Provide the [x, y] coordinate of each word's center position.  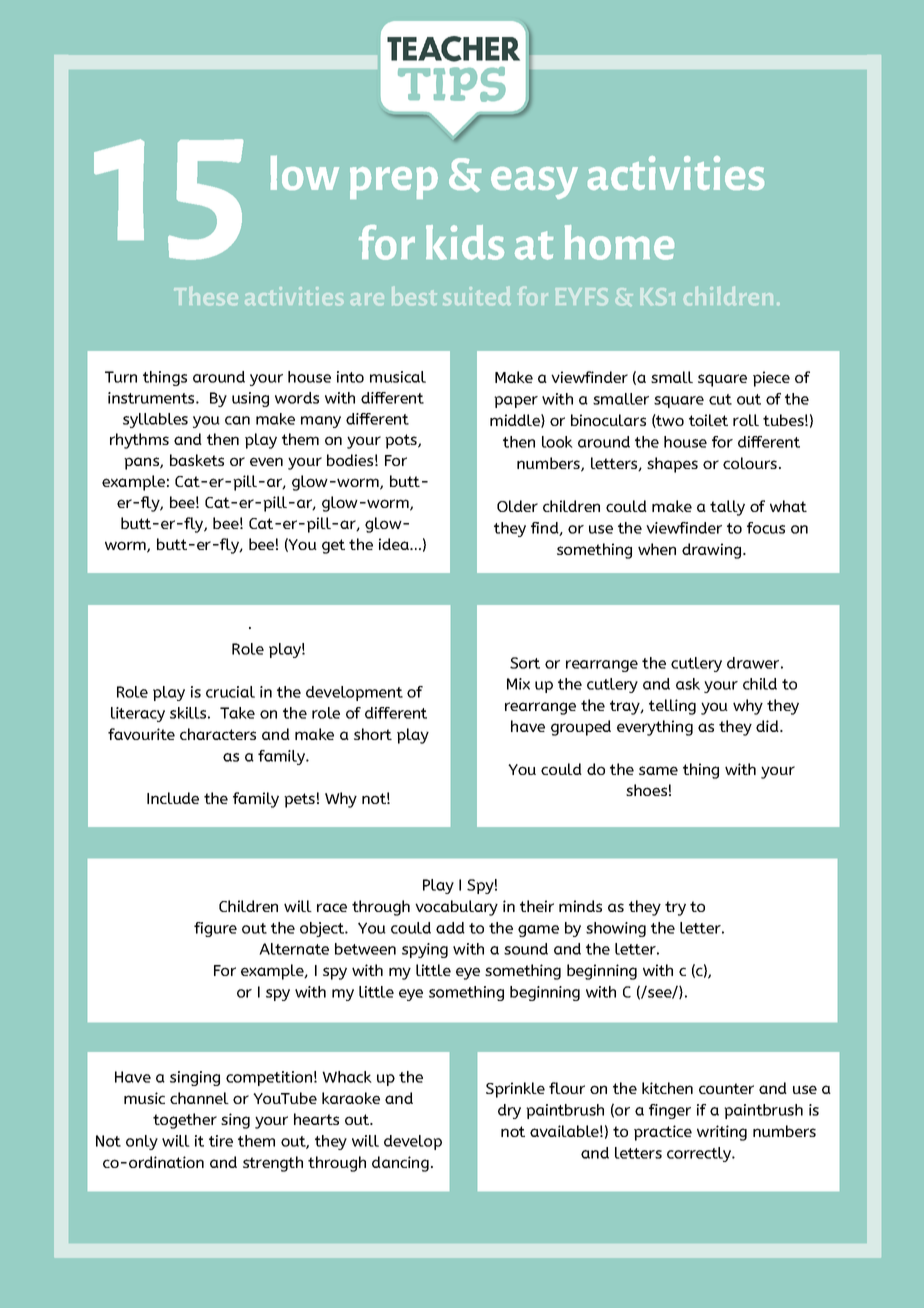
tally [727, 508]
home [619, 242]
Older [517, 506]
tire [221, 1141]
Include [173, 798]
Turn [121, 377]
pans [142, 463]
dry [509, 1111]
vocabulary [456, 908]
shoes [646, 790]
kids [465, 242]
